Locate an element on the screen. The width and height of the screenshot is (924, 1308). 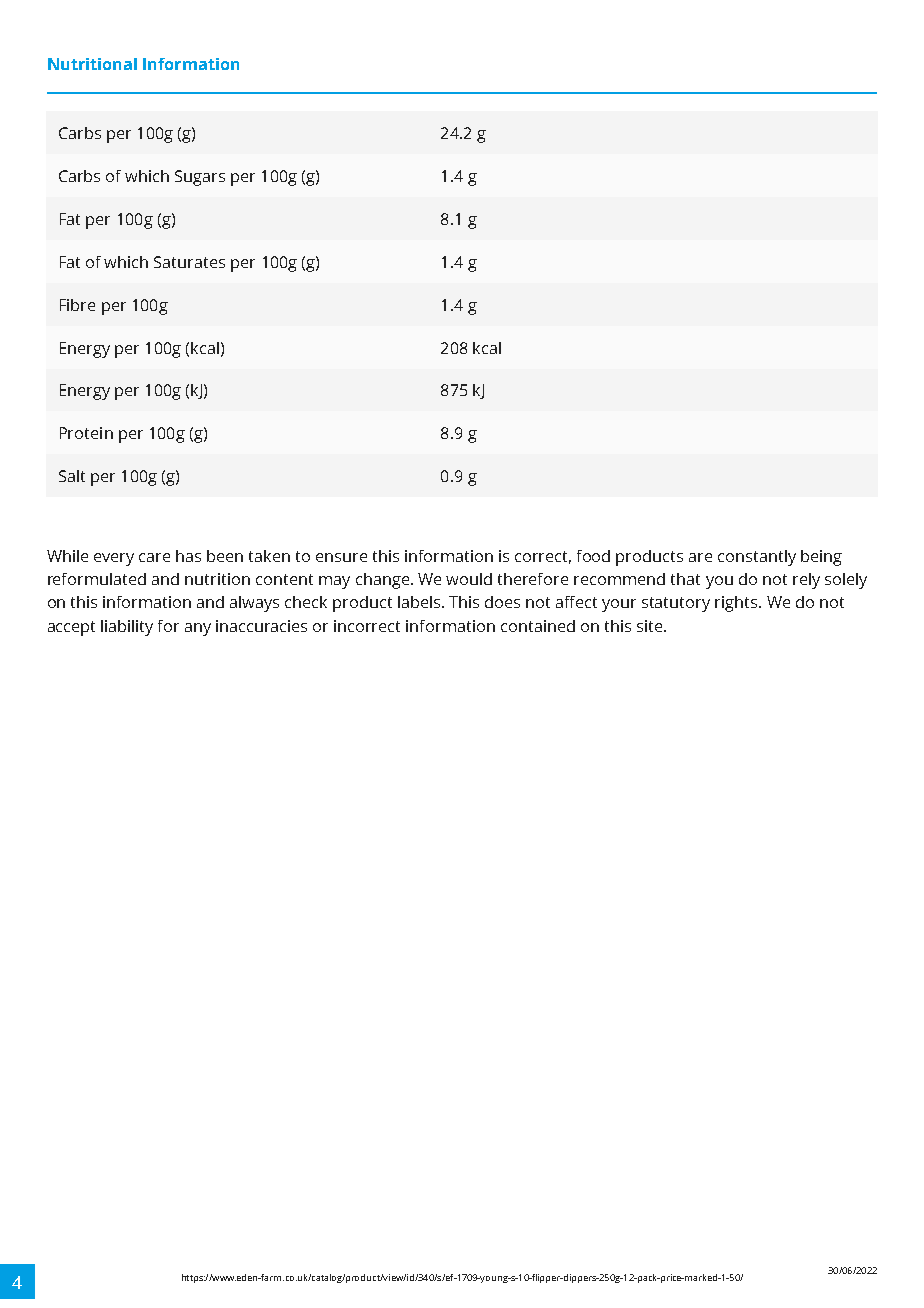
has is located at coordinates (188, 556).
